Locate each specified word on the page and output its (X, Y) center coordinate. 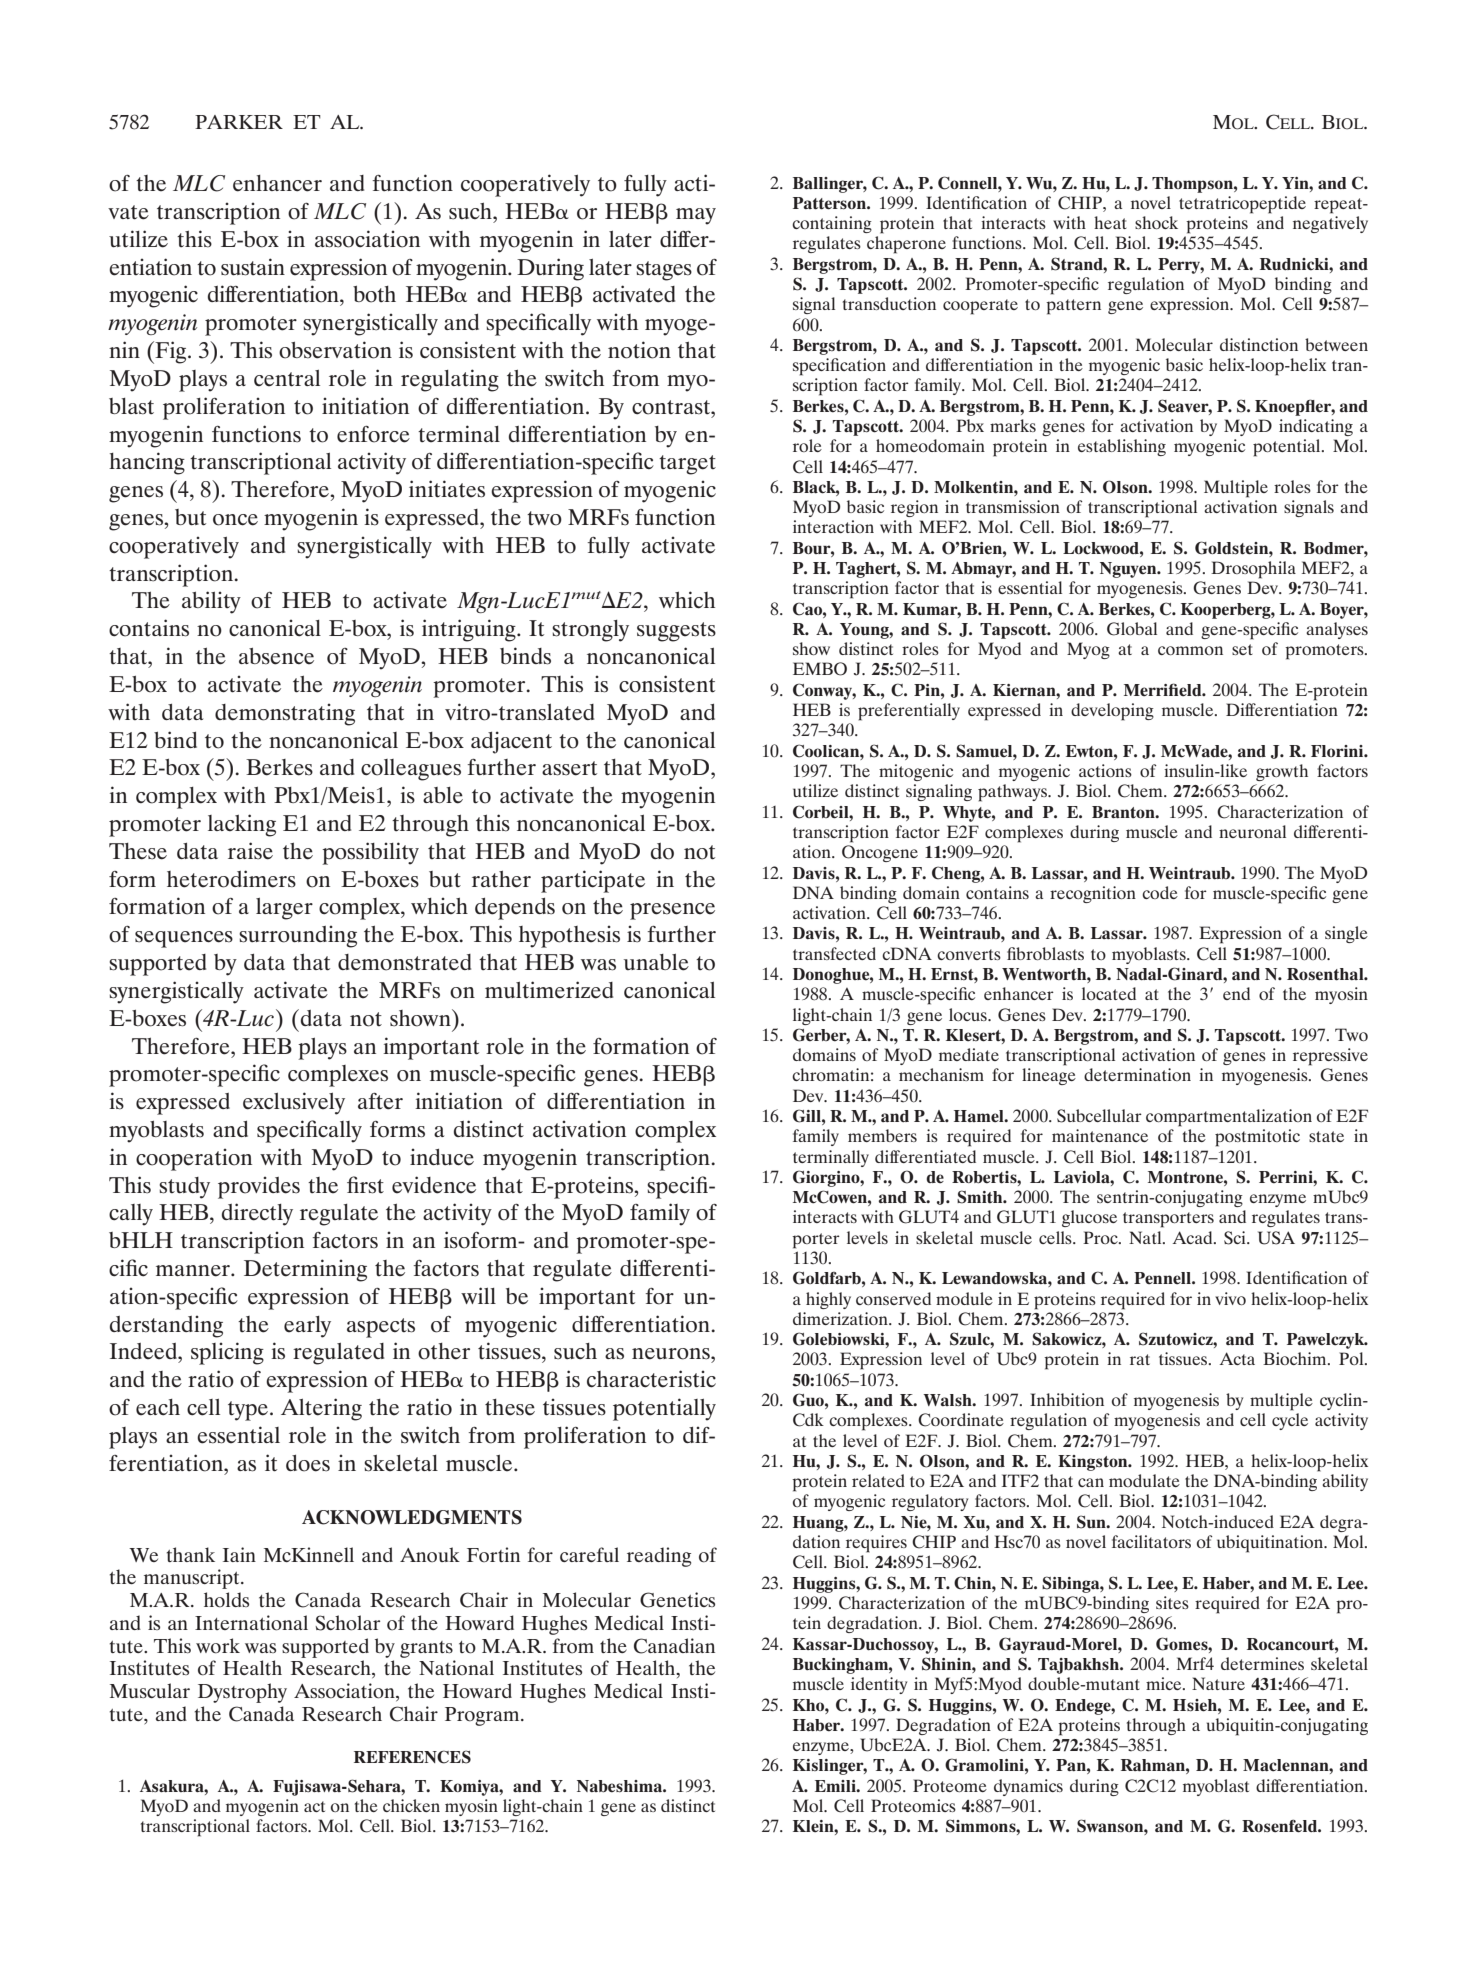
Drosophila (1253, 570)
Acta (1237, 1358)
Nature (1218, 1683)
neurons (672, 1354)
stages (664, 271)
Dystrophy (242, 1693)
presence (672, 911)
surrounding (298, 937)
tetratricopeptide (1242, 205)
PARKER (239, 122)
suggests (676, 632)
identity (879, 1685)
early (307, 1327)
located (1109, 993)
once (235, 520)
